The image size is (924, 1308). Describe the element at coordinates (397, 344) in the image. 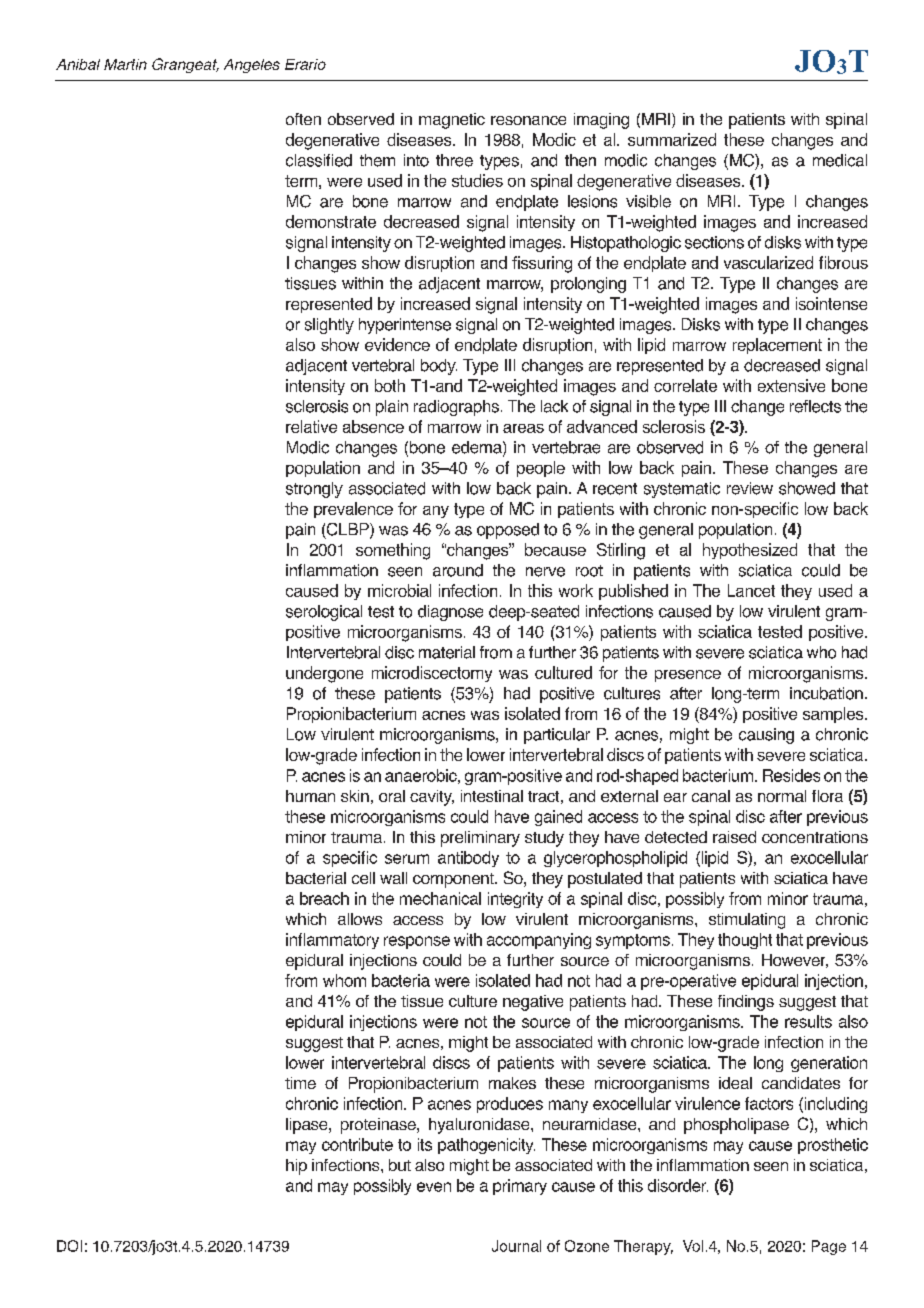

I see `evidence` at that location.
